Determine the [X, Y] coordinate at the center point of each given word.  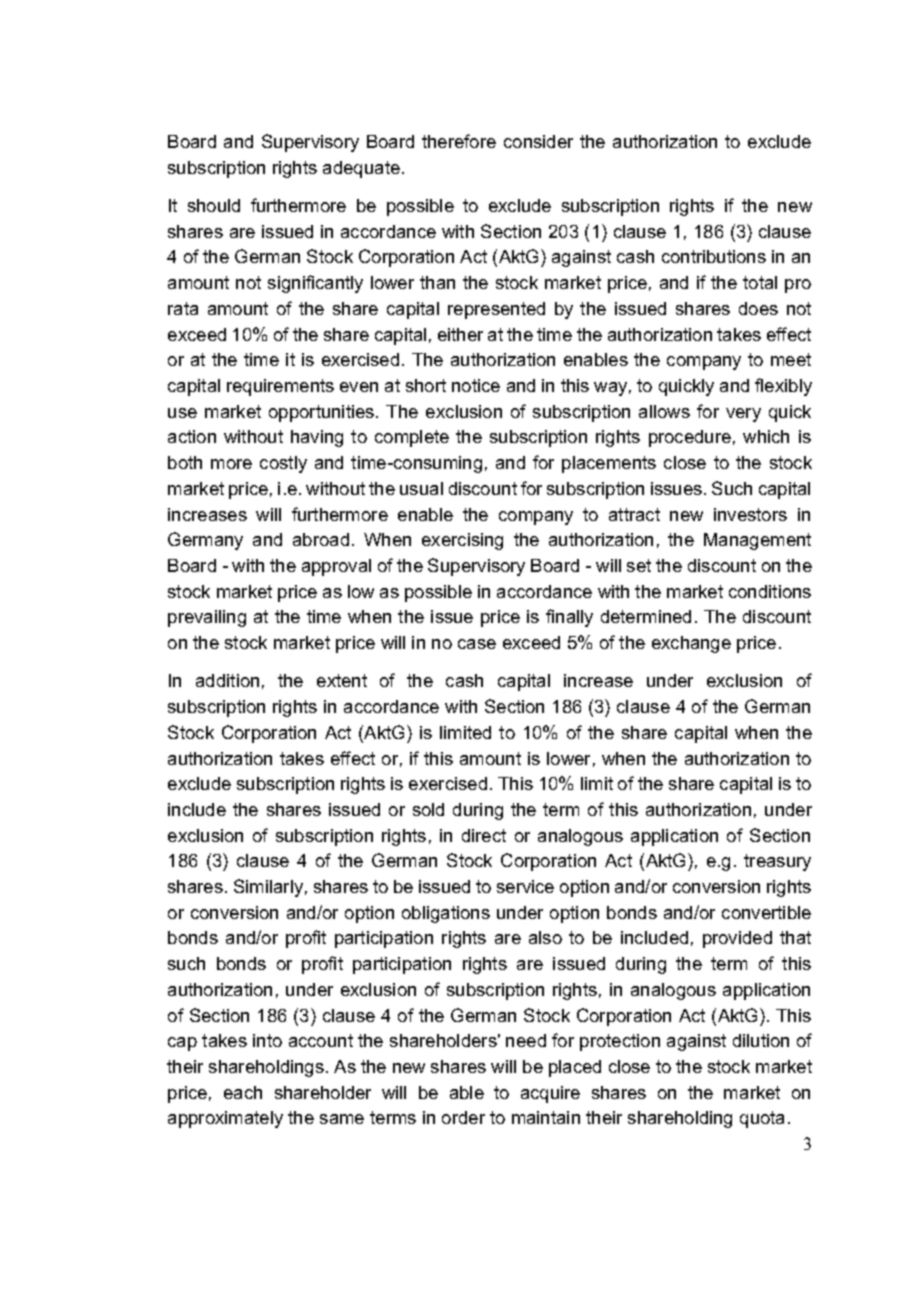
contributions [714, 256]
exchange [691, 644]
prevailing [207, 618]
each [243, 1092]
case [477, 644]
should [214, 205]
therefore [459, 141]
